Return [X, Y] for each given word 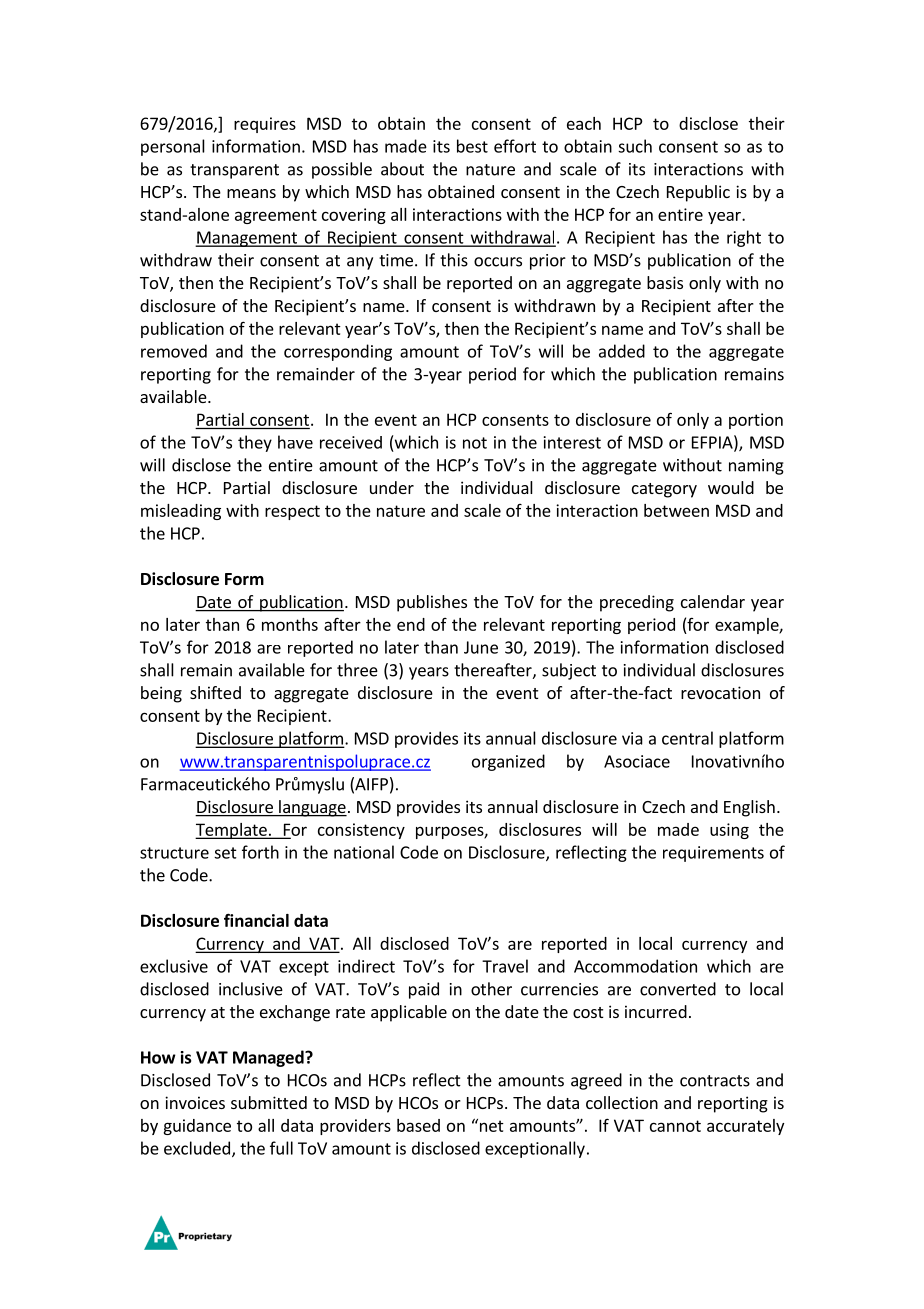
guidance [197, 1127]
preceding [637, 603]
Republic [698, 193]
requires [265, 125]
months [290, 624]
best [472, 146]
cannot [675, 1126]
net [490, 1125]
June [481, 647]
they [255, 443]
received [351, 442]
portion [756, 421]
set [225, 853]
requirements [713, 854]
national [364, 852]
